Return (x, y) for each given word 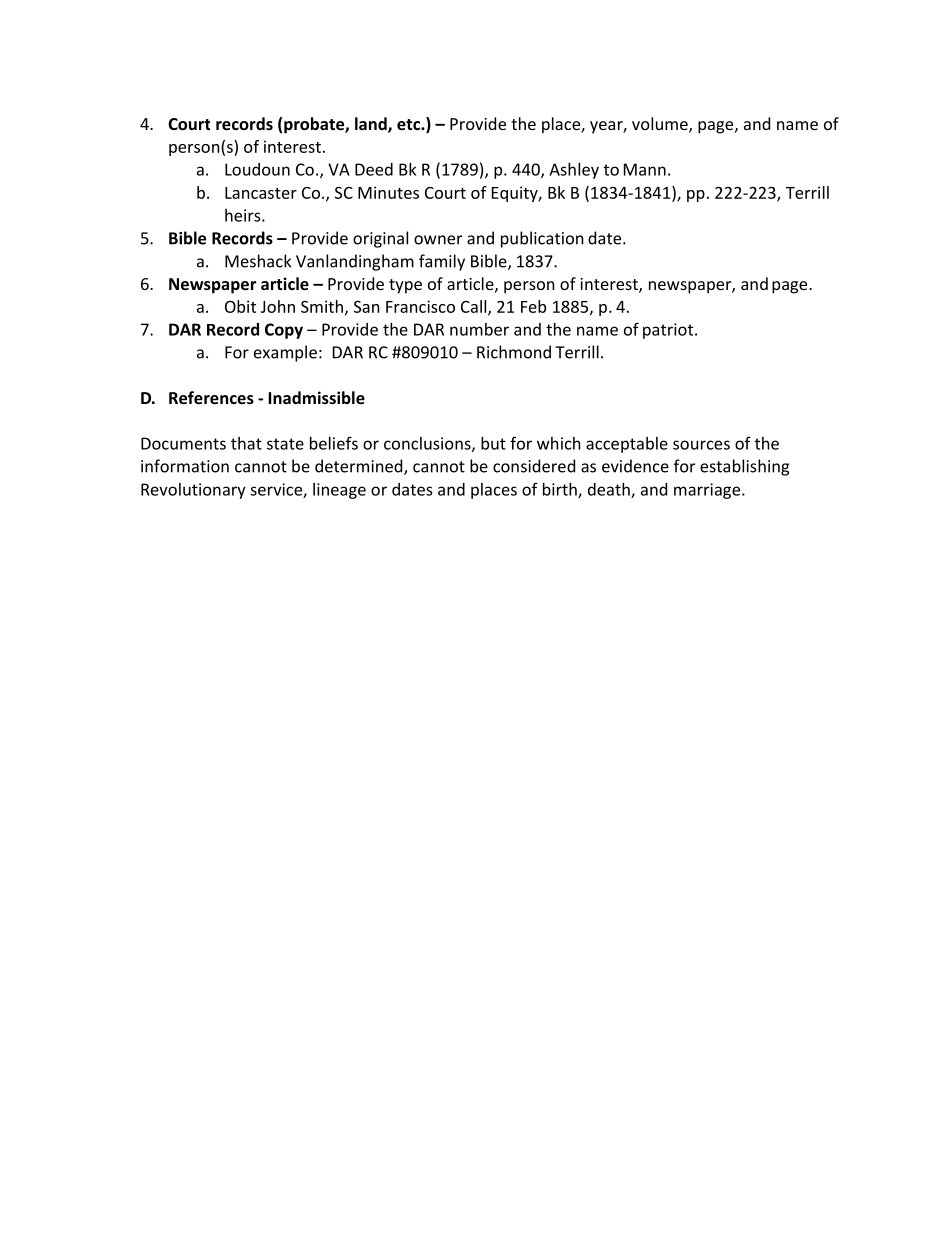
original (380, 239)
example (285, 353)
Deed (374, 169)
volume (661, 125)
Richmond (514, 352)
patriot (669, 331)
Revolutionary (193, 491)
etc (409, 124)
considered (534, 466)
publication (542, 239)
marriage (708, 491)
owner (438, 240)
